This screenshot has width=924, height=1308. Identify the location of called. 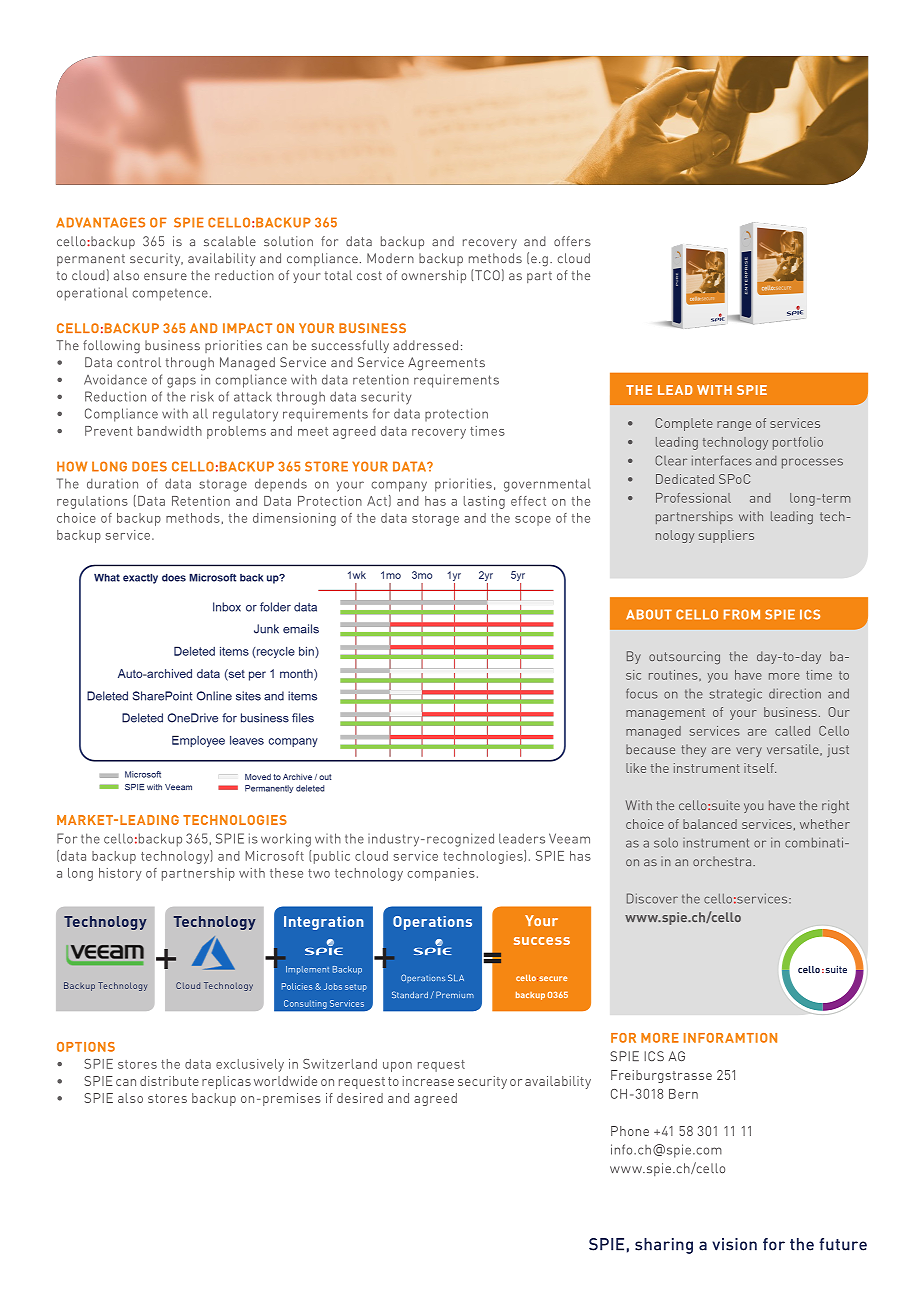
(792, 731).
